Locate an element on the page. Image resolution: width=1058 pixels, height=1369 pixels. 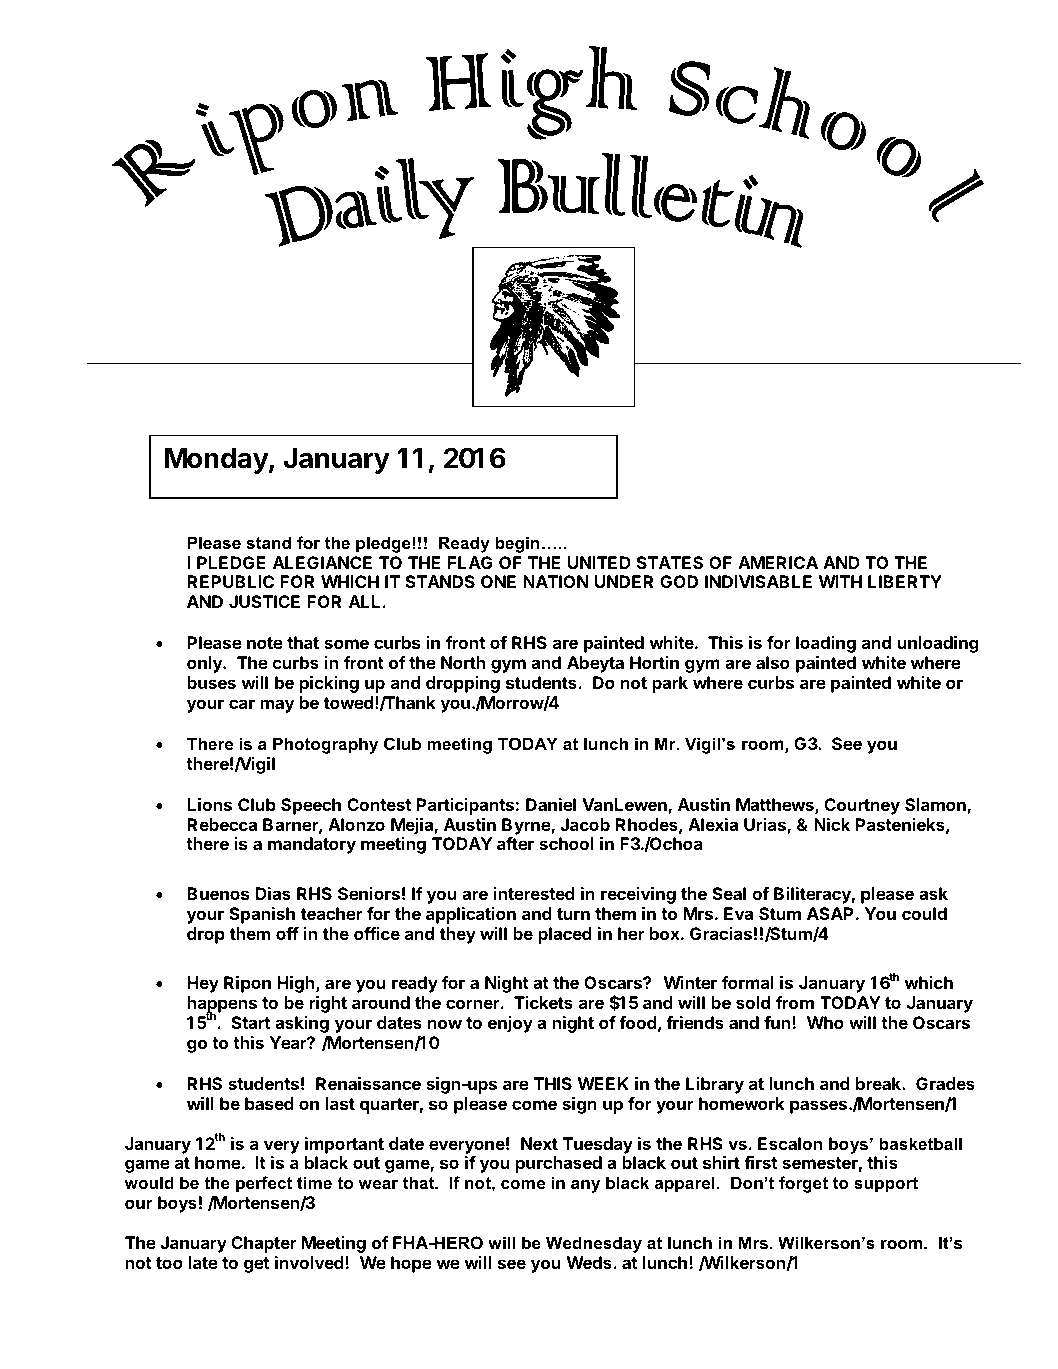
REPUBLIC is located at coordinates (230, 581).
